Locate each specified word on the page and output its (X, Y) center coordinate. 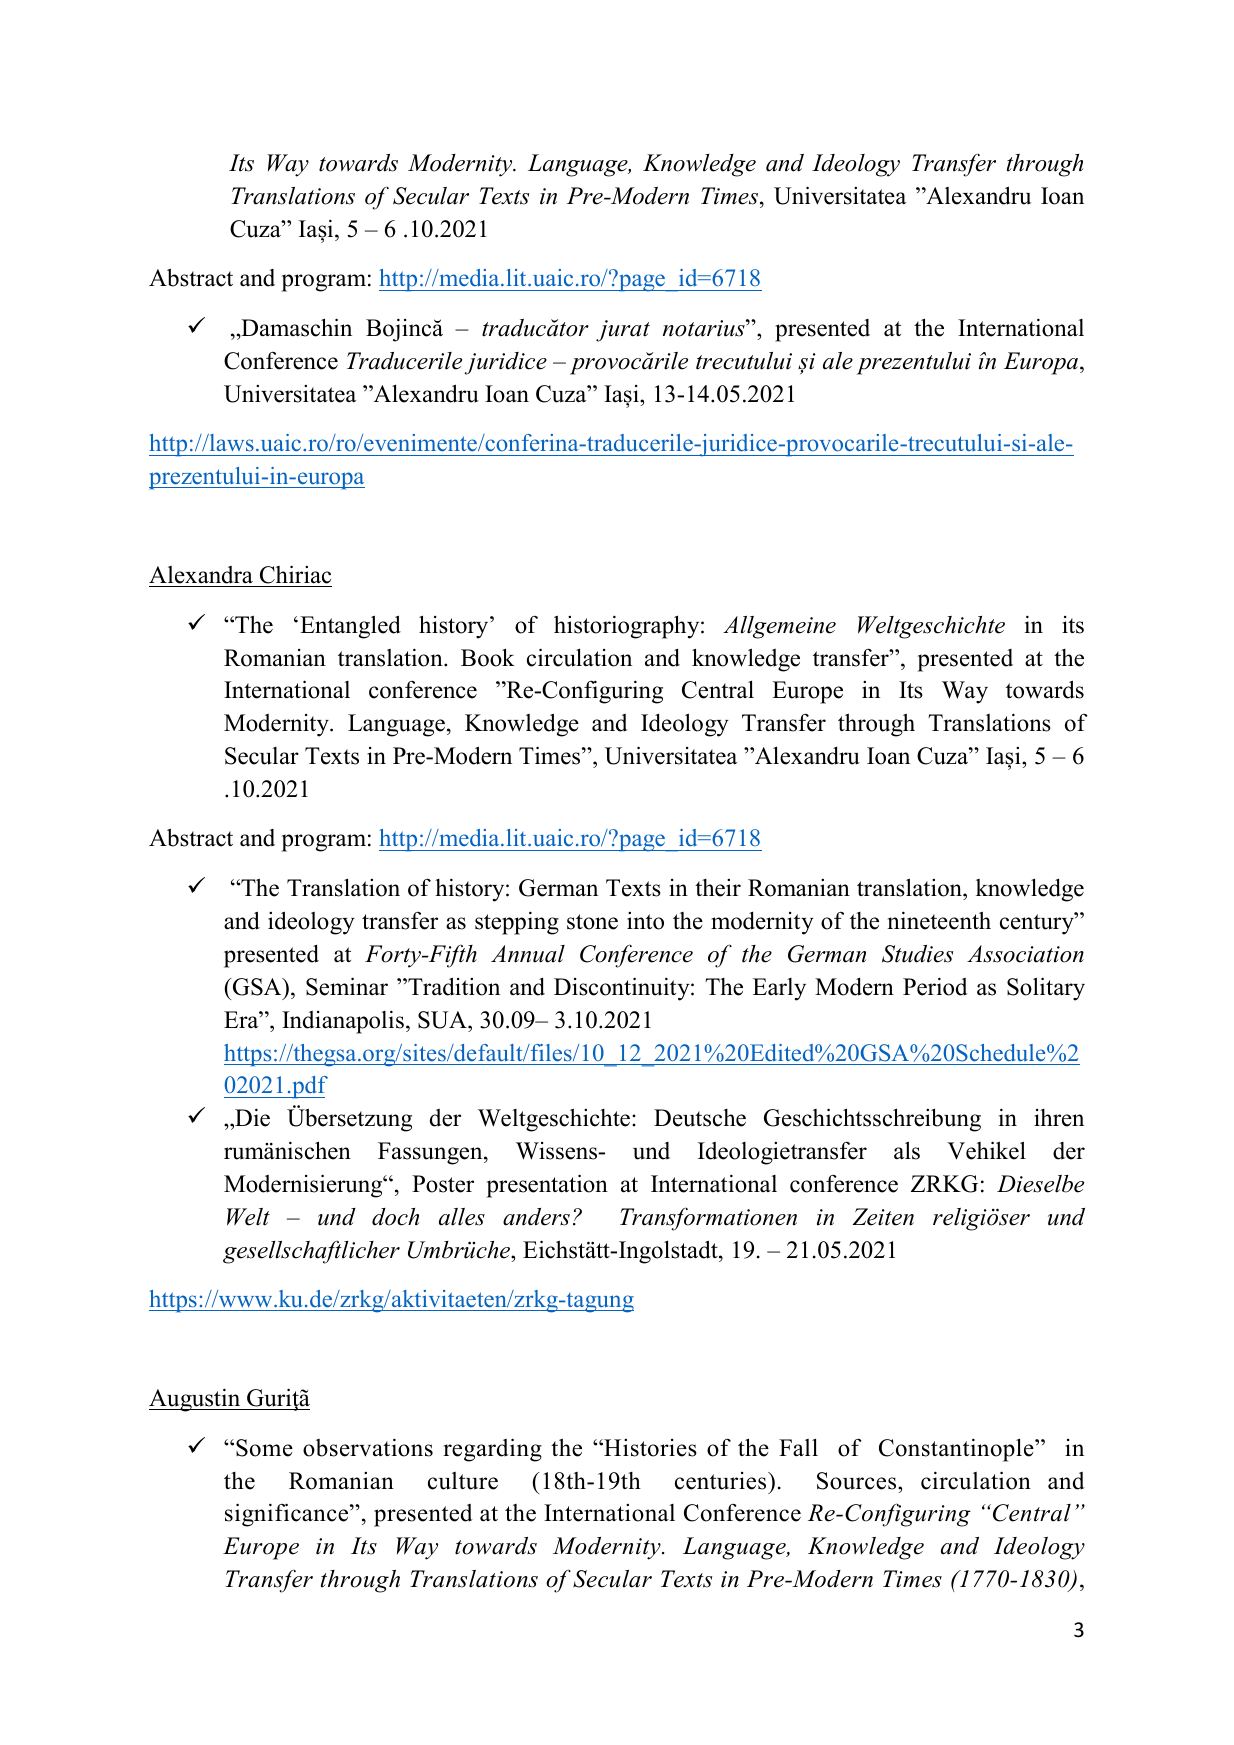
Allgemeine (779, 627)
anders (536, 1217)
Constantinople (957, 1450)
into (645, 921)
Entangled (350, 627)
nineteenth (939, 920)
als (907, 1150)
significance (288, 1515)
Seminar (347, 986)
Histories (649, 1448)
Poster (443, 1184)
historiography (628, 627)
